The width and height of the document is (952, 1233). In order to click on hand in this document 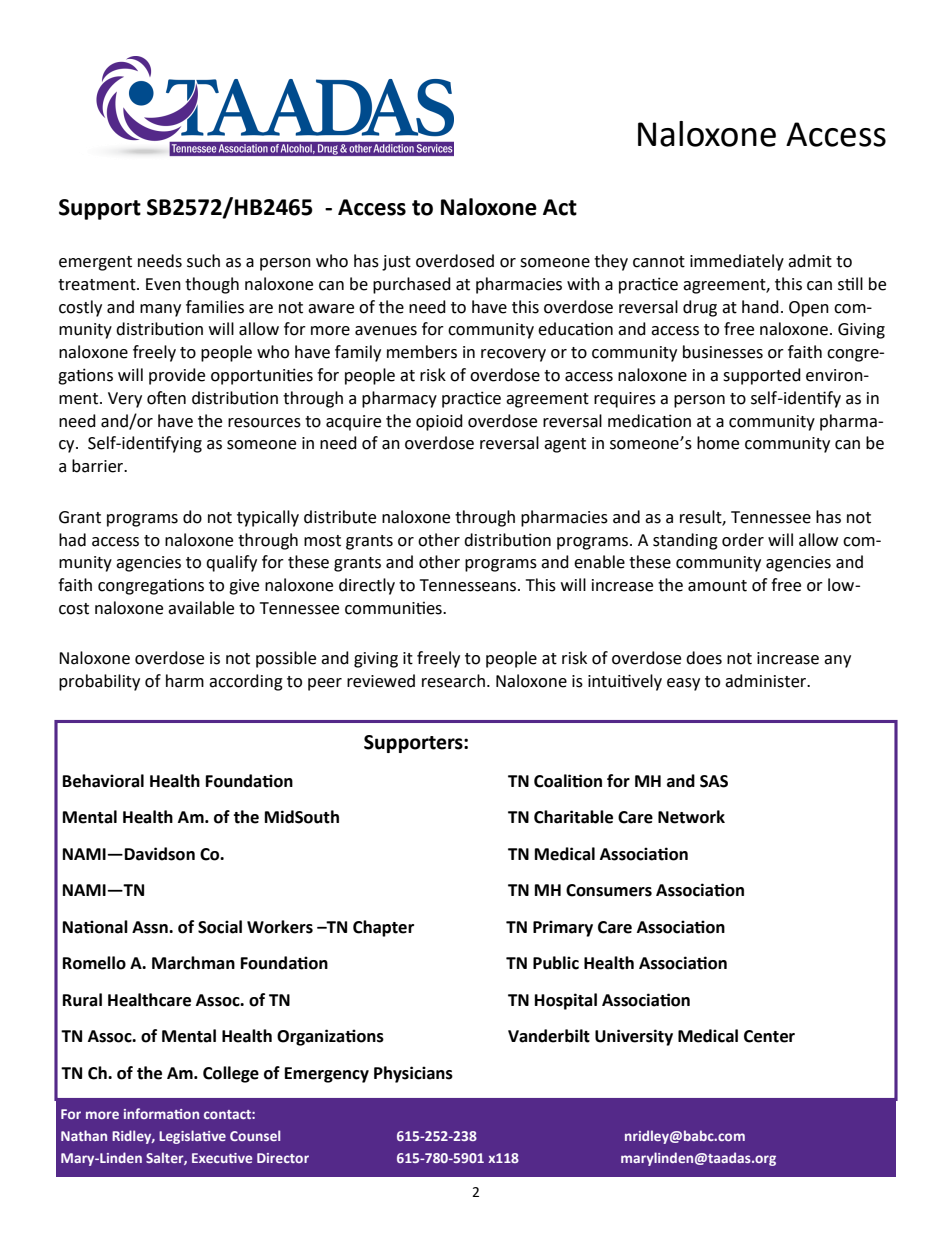, I will do `click(760, 307)`.
